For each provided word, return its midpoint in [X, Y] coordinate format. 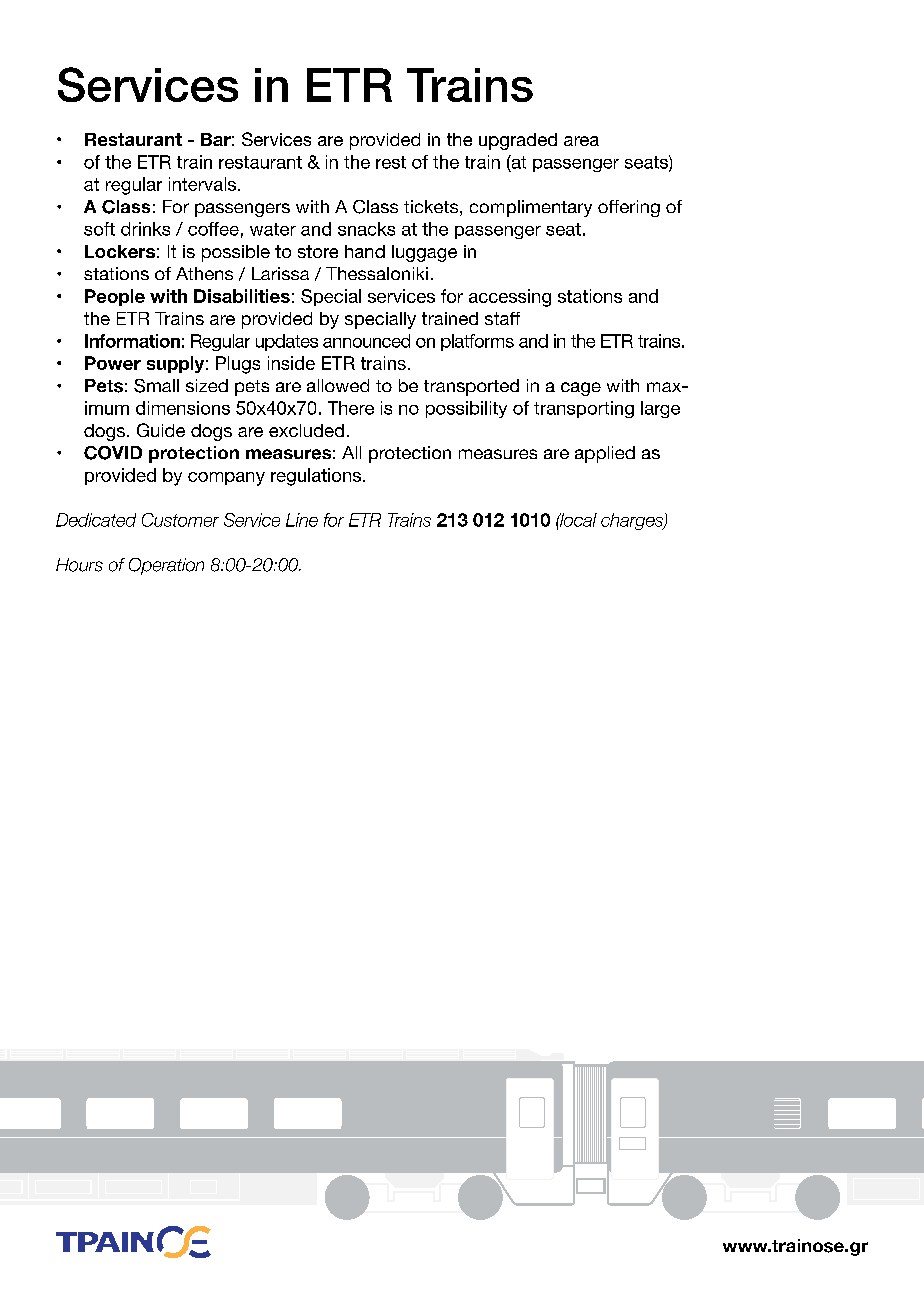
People [115, 297]
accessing [510, 298]
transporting [584, 409]
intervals [204, 184]
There [351, 408]
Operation [166, 566]
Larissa [280, 273]
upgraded [518, 141]
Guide [161, 430]
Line [302, 520]
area [581, 141]
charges [633, 521]
